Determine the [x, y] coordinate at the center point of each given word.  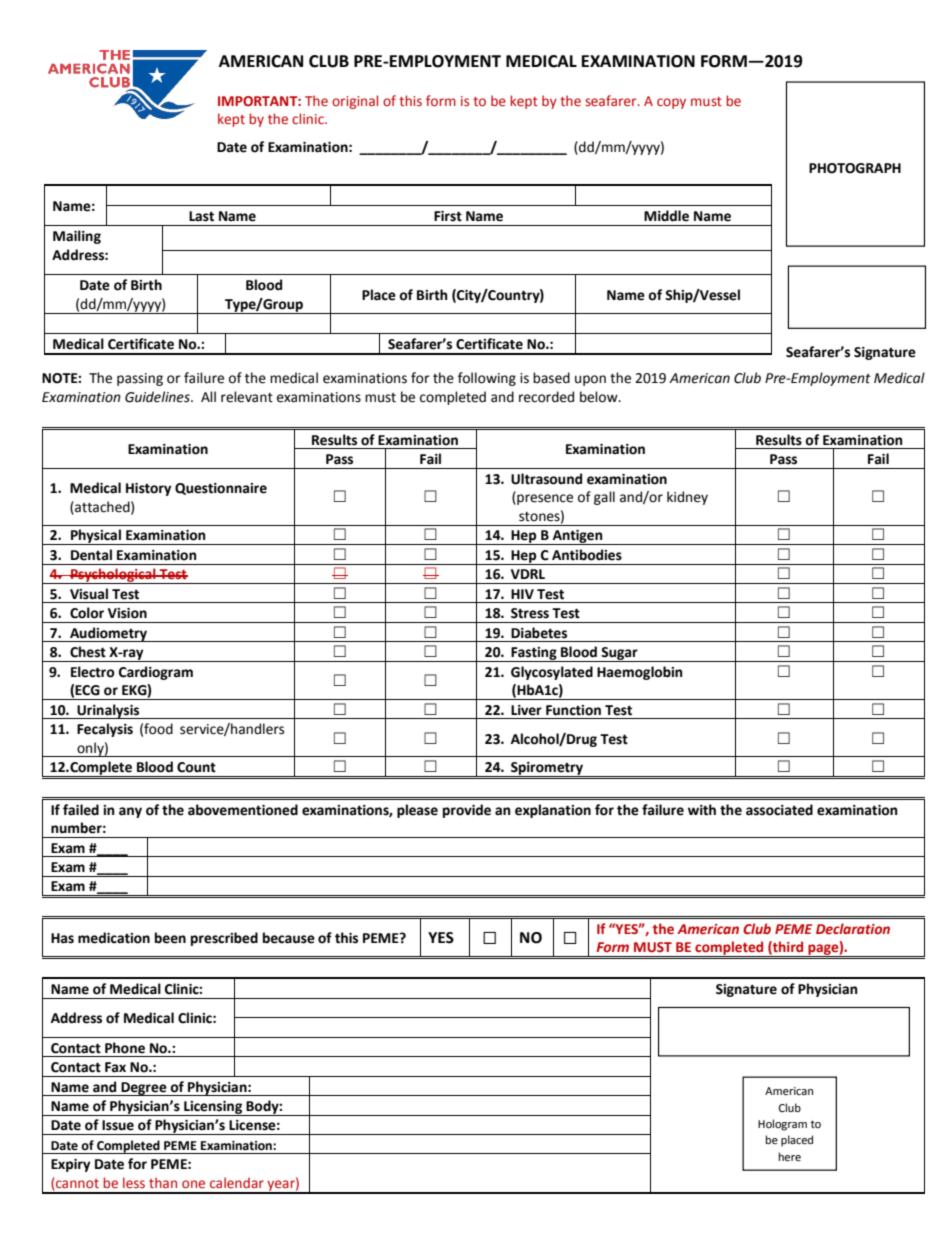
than [163, 1182]
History [149, 489]
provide [467, 811]
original [355, 102]
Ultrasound [546, 479]
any [130, 812]
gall [604, 498]
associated [779, 810]
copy [671, 103]
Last [201, 216]
